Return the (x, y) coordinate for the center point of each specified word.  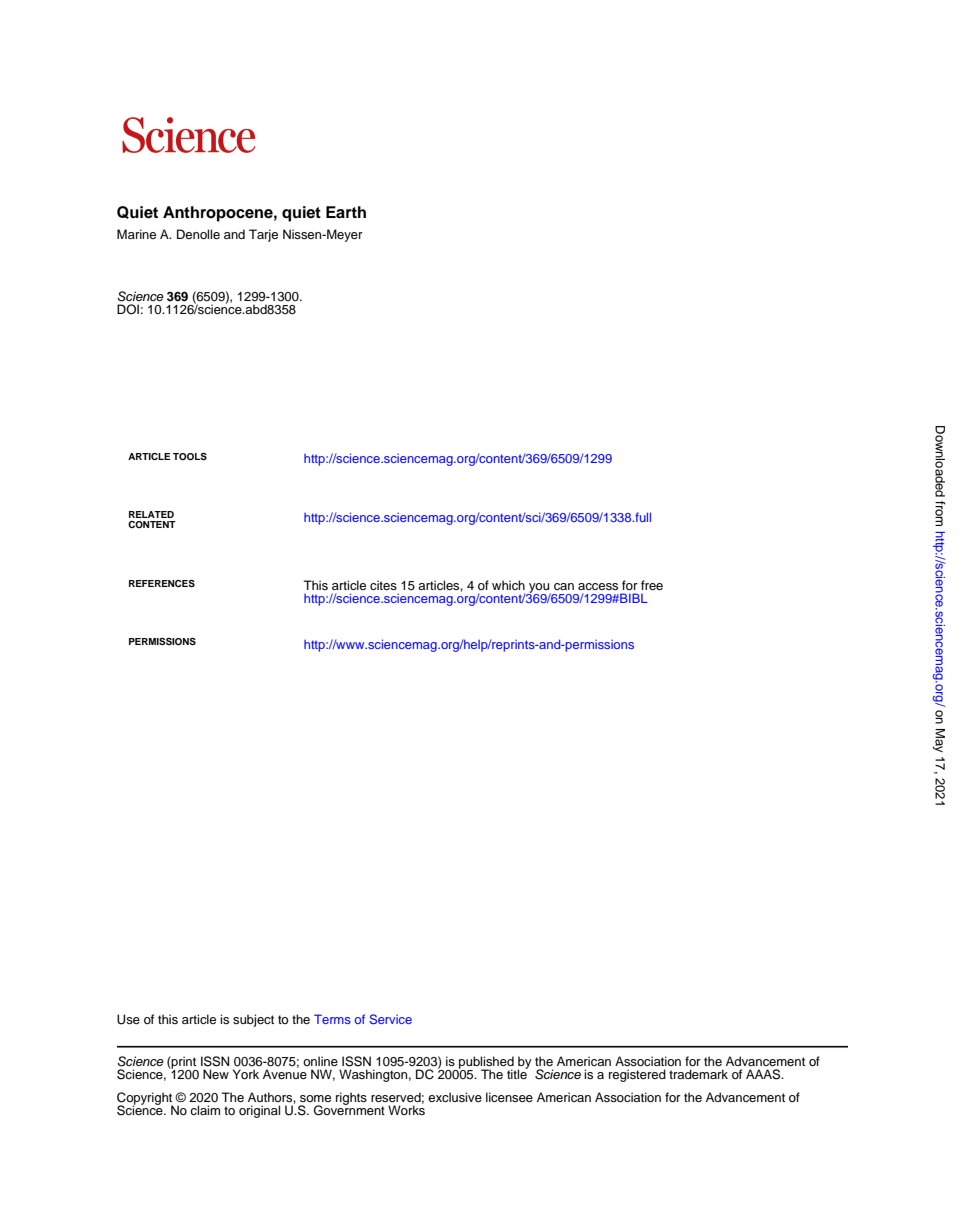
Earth (346, 212)
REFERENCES (162, 583)
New (216, 1074)
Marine (136, 234)
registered (637, 1075)
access (598, 586)
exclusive (455, 1097)
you (539, 589)
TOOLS (190, 456)
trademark (698, 1074)
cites (383, 585)
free (652, 585)
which (508, 585)
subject (253, 1020)
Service (390, 1019)
